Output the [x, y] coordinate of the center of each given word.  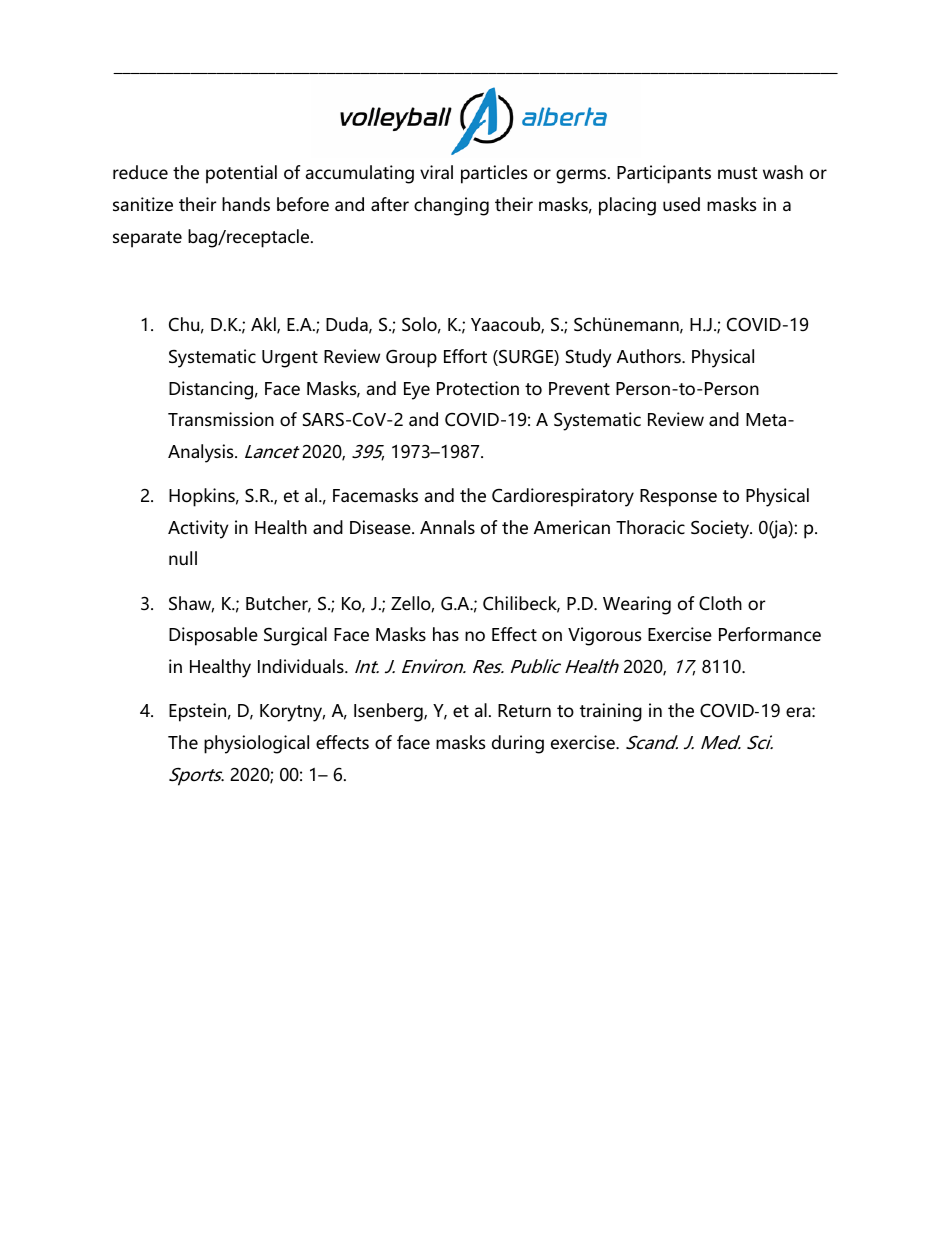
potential [241, 174]
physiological [256, 744]
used [681, 204]
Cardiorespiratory [563, 497]
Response [678, 498]
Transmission [221, 419]
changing [451, 206]
